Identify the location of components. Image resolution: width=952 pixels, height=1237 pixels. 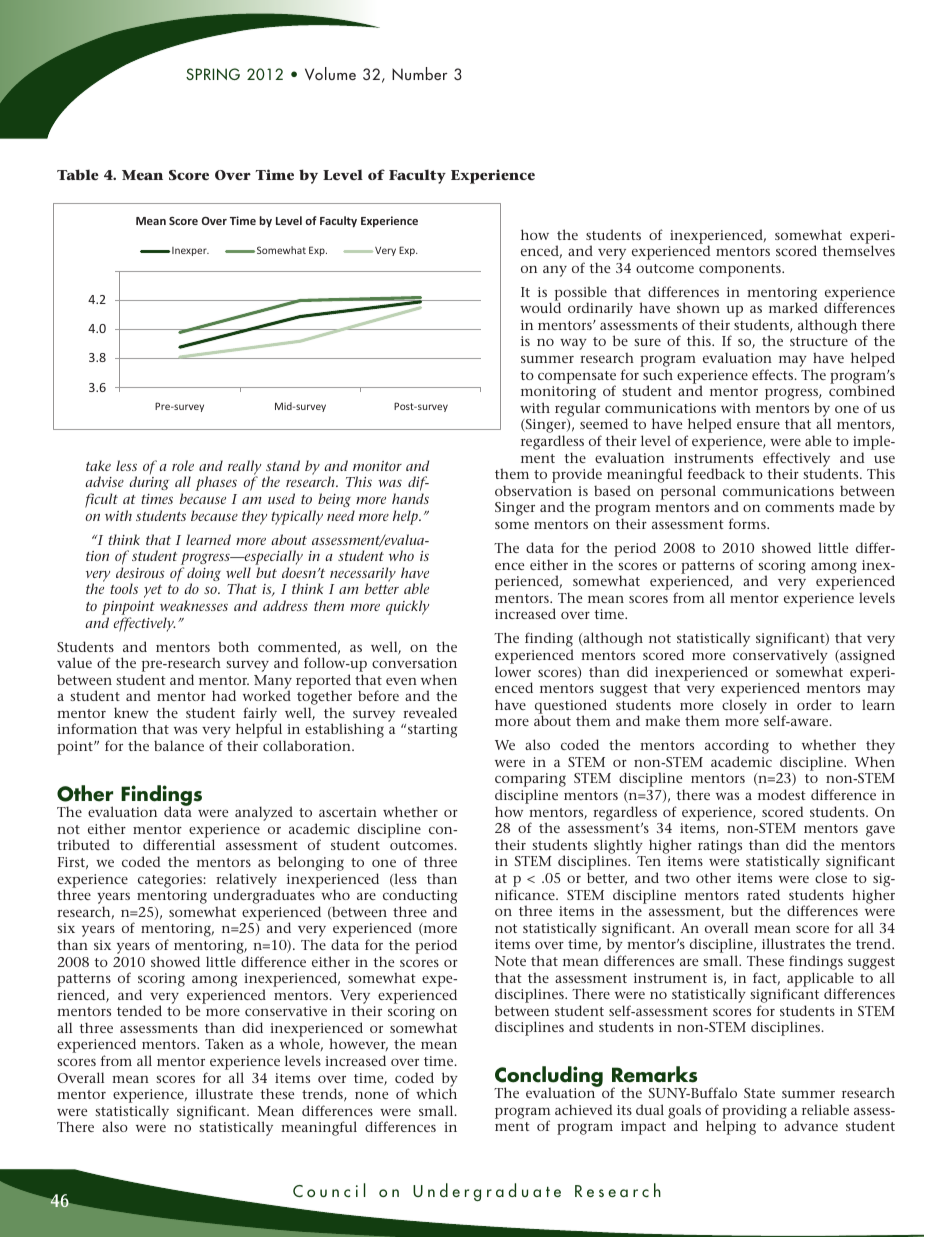
(741, 270).
